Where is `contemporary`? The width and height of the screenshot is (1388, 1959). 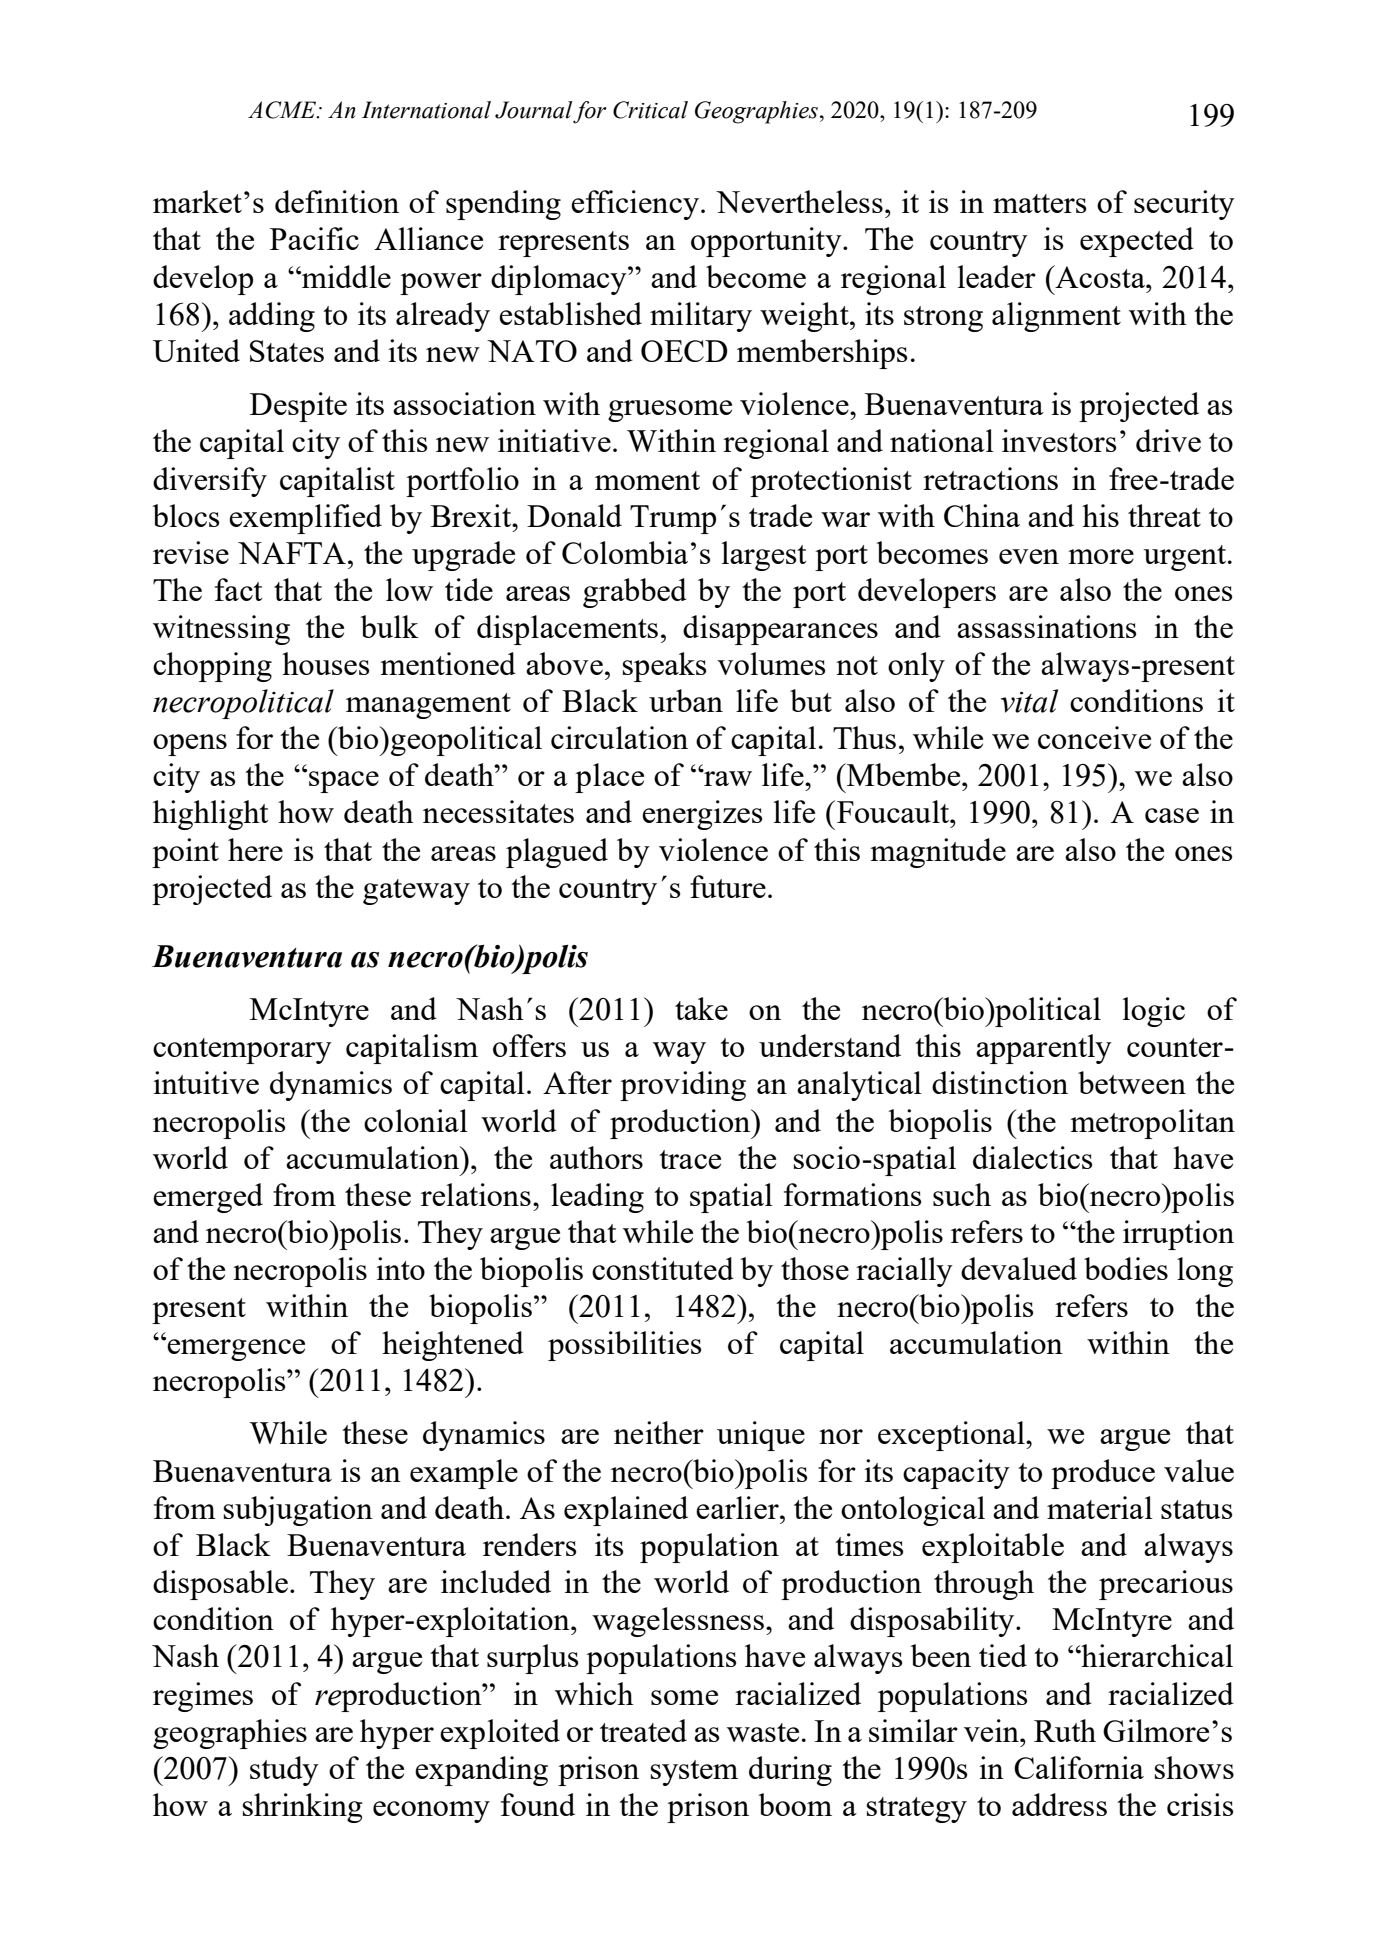 contemporary is located at coordinates (242, 1051).
